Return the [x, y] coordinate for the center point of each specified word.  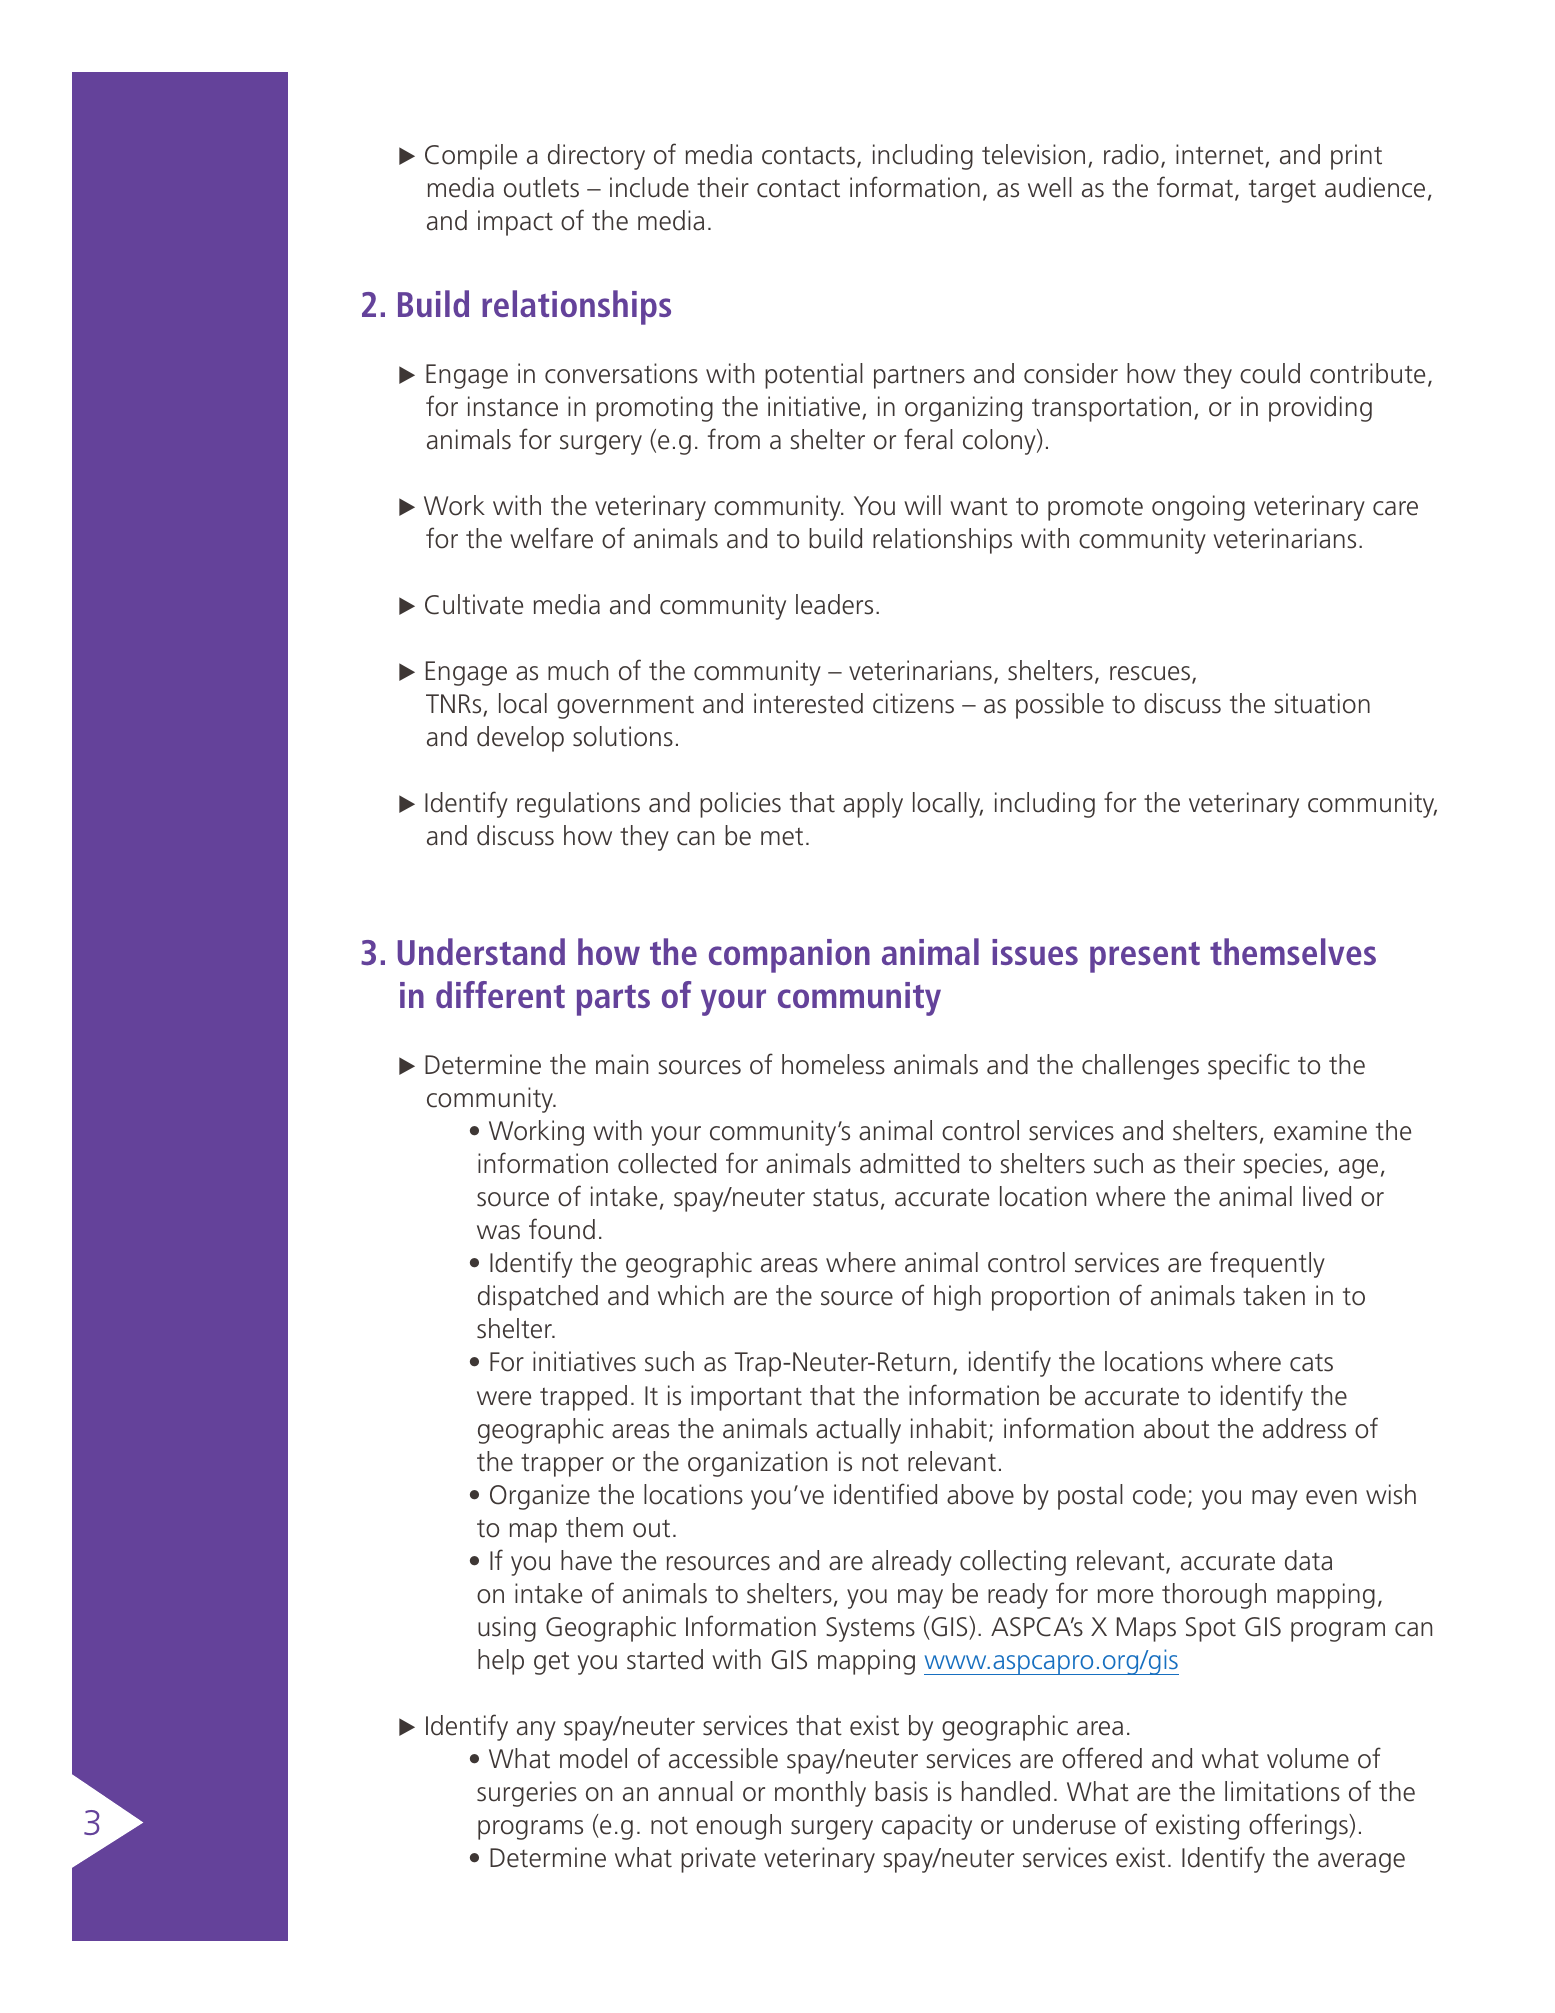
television [1033, 154]
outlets [541, 187]
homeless [833, 1064]
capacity [927, 1827]
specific [1249, 1066]
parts [613, 1000]
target [1282, 191]
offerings [1299, 1826]
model [593, 1758]
